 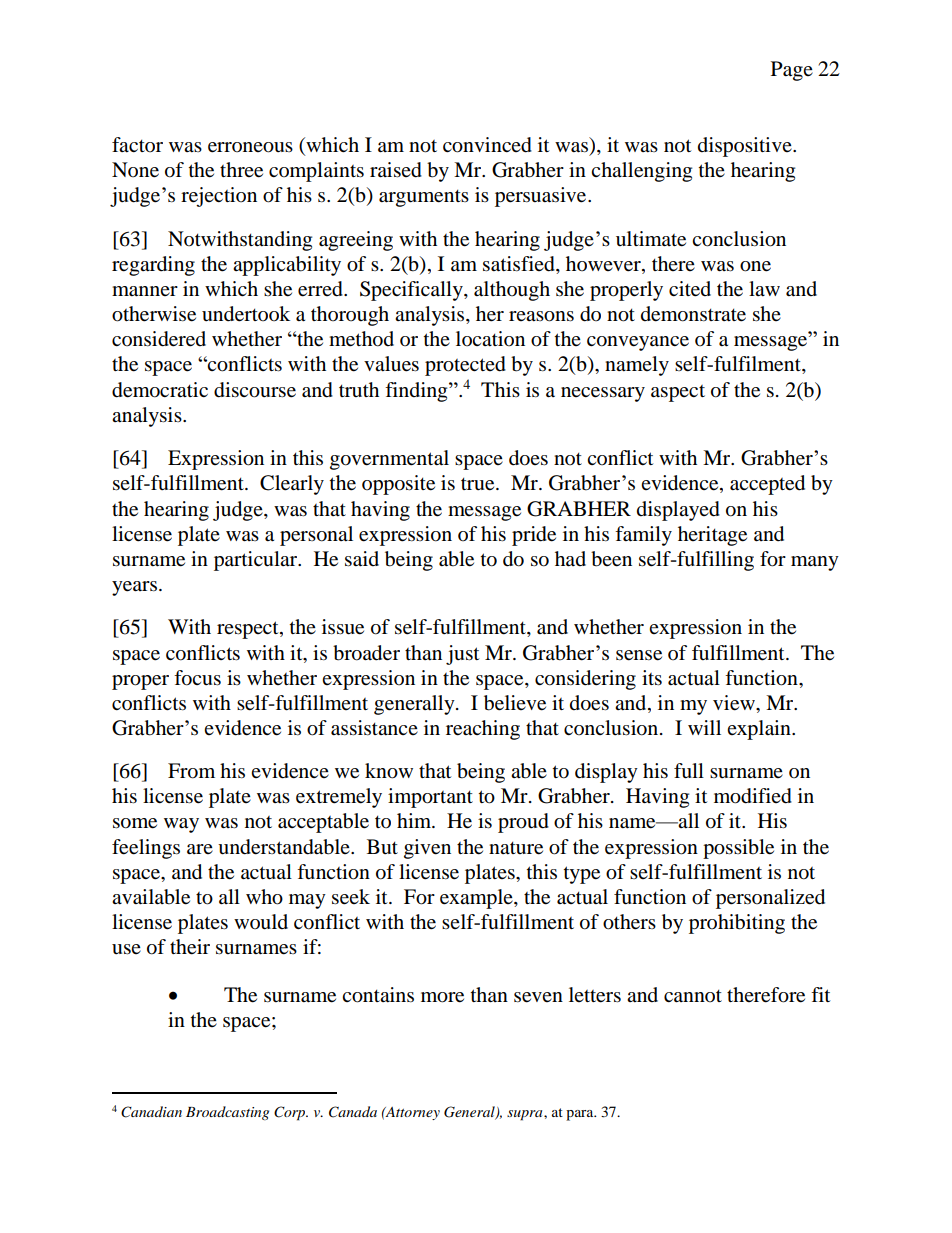 I want to click on Broadcasting, so click(x=227, y=1113).
